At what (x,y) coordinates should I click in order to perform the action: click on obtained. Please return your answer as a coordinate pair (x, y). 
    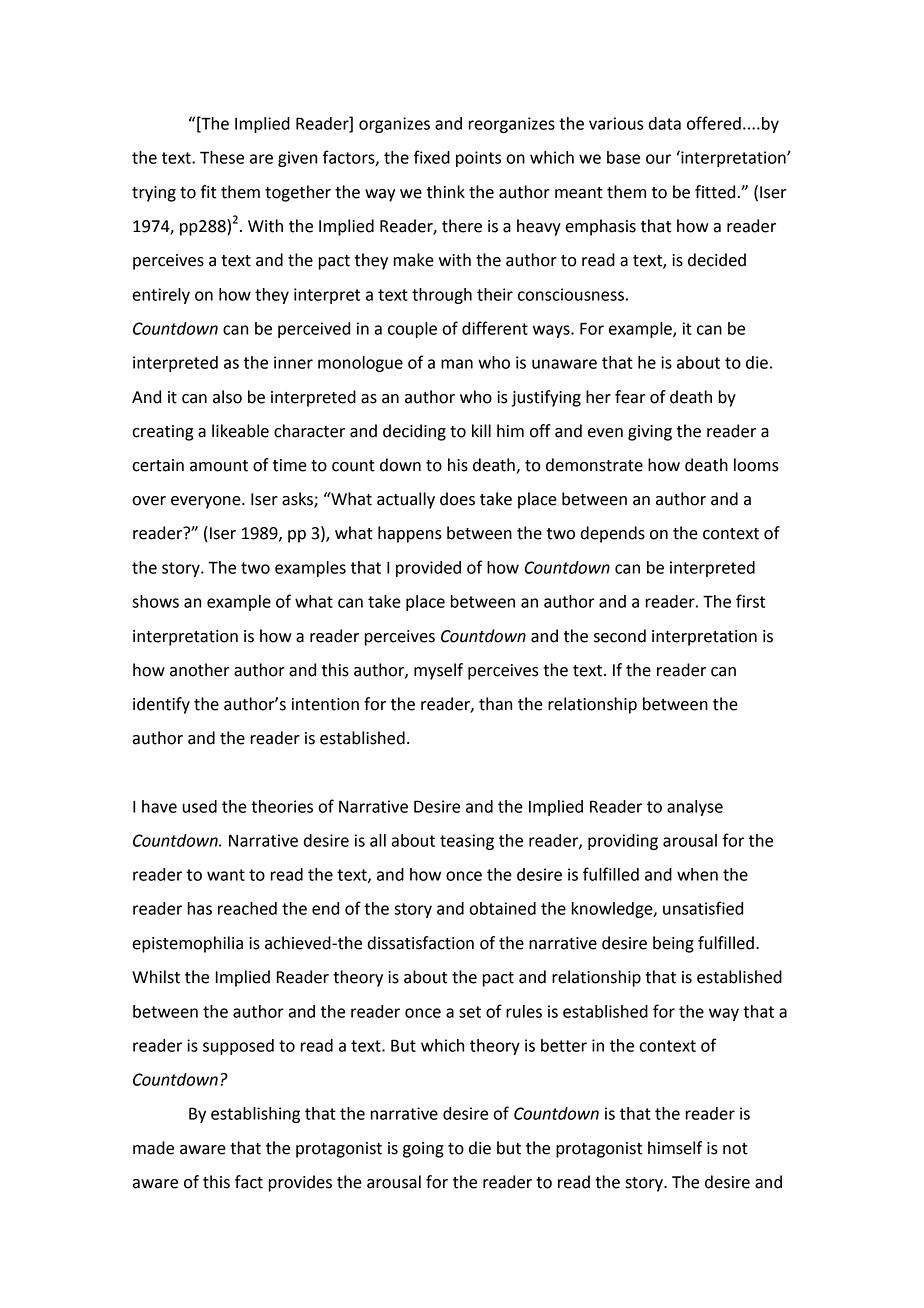
    Looking at the image, I should click on (502, 908).
